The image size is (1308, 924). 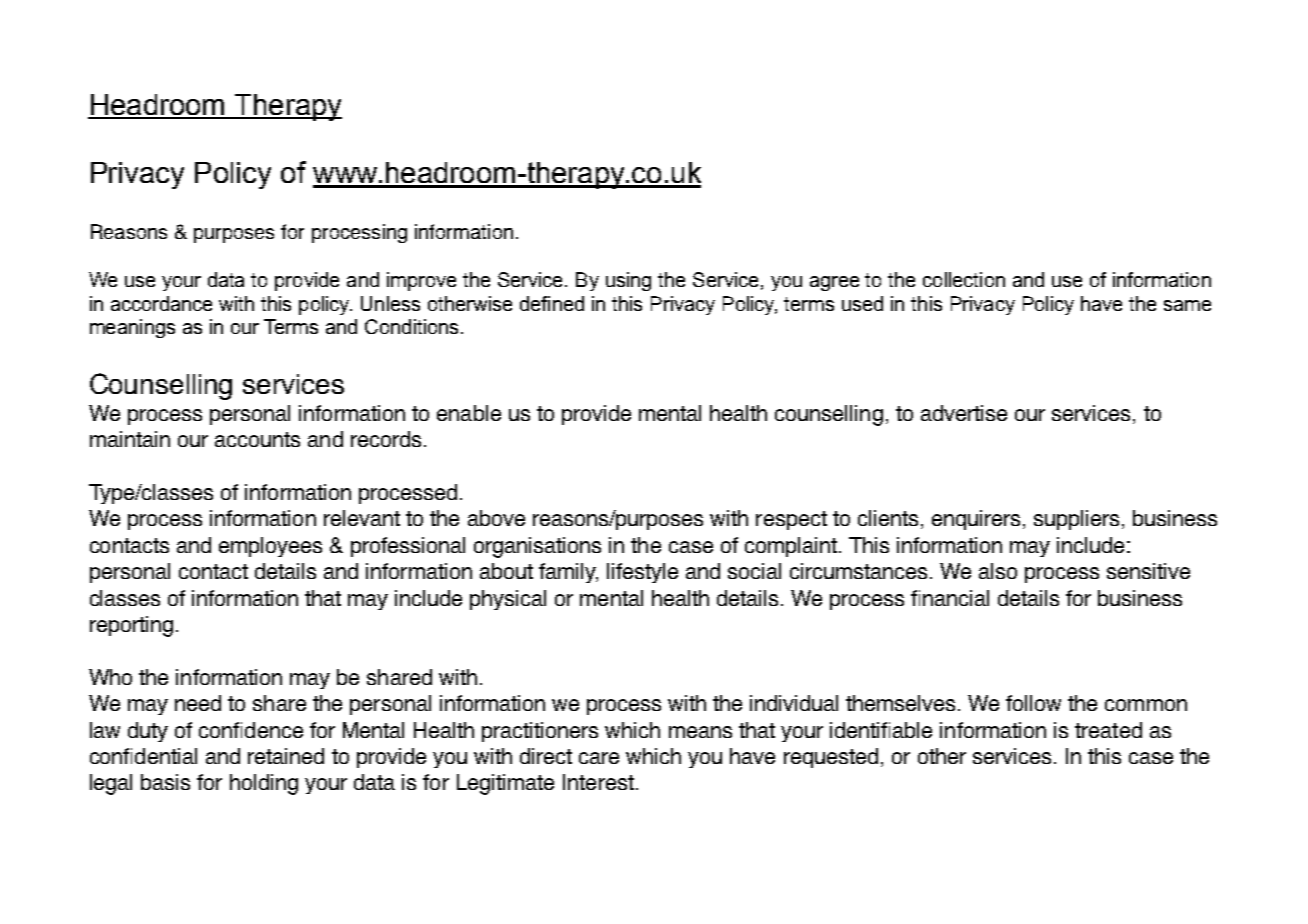 What do you see at coordinates (628, 281) in the image?
I see `using` at bounding box center [628, 281].
